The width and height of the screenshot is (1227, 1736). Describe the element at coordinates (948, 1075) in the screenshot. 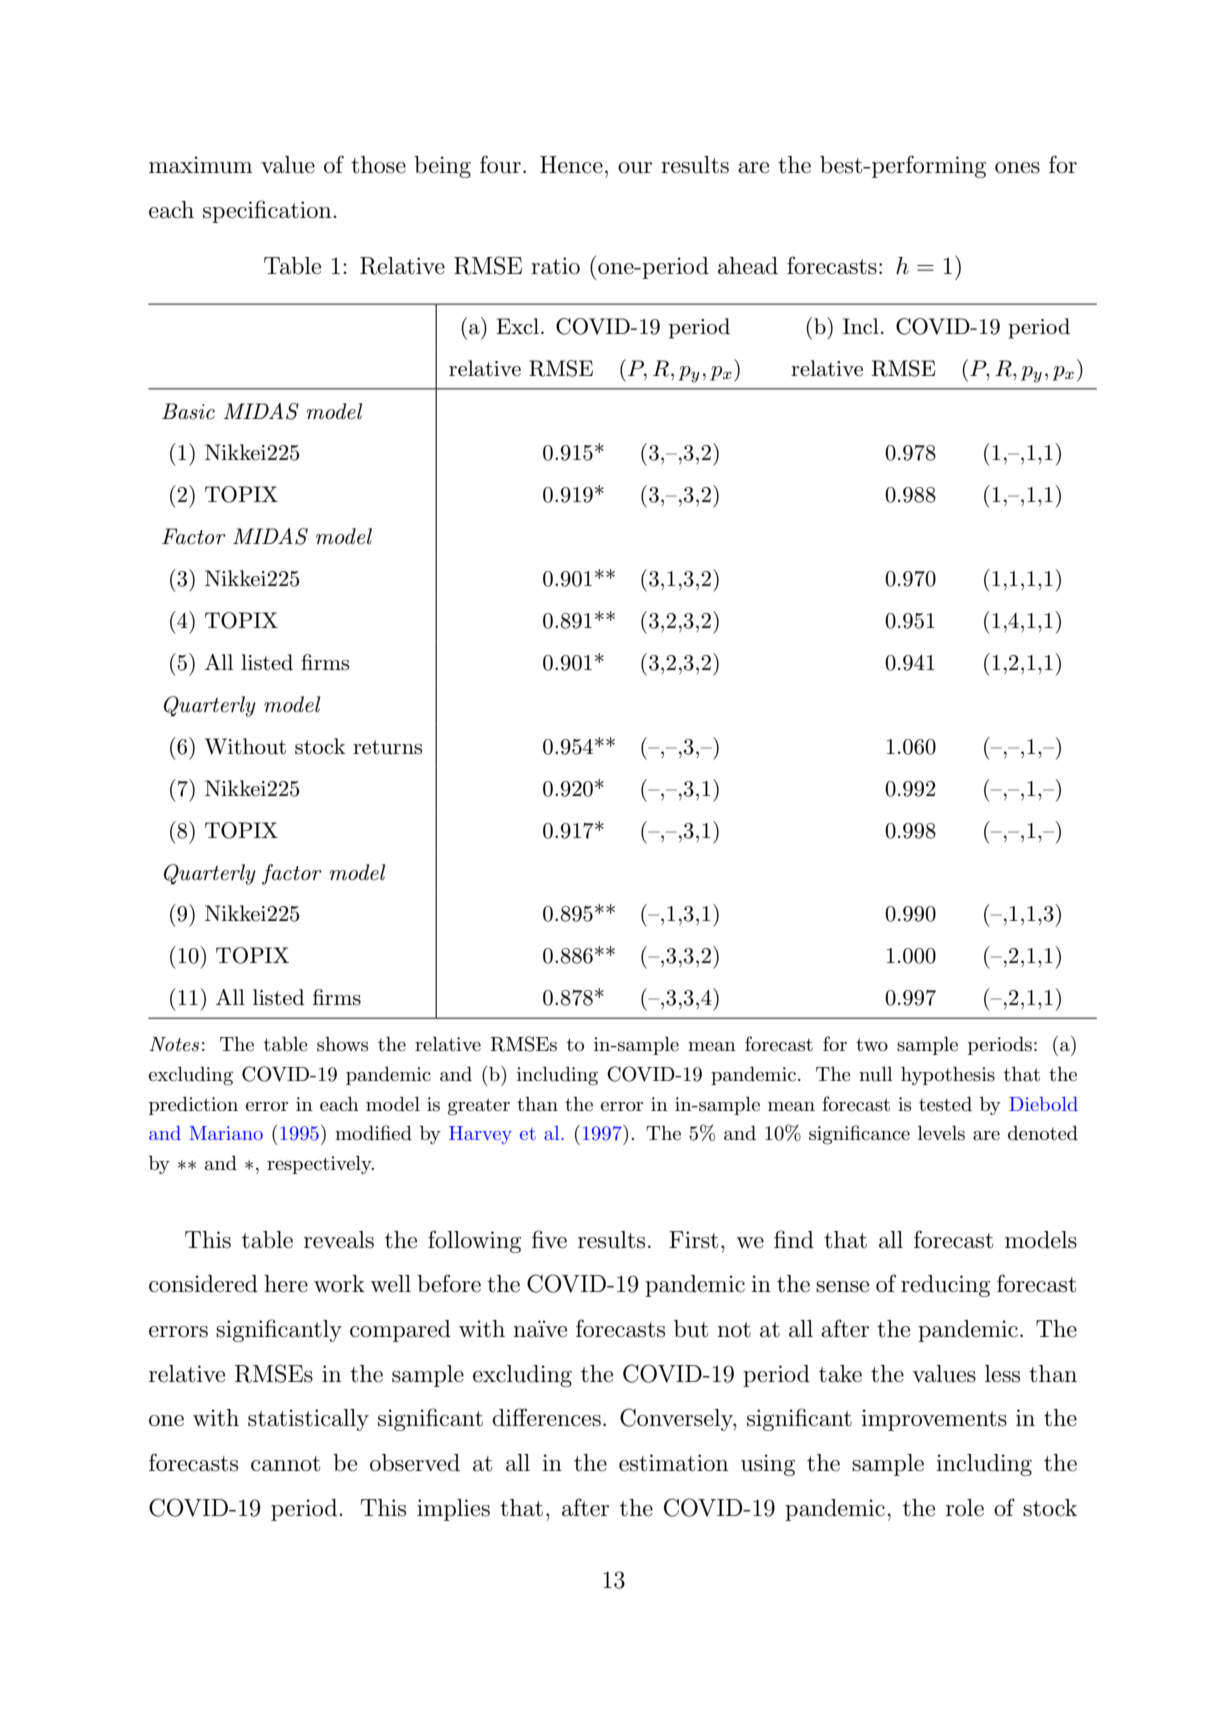

I see `hypothesis` at that location.
